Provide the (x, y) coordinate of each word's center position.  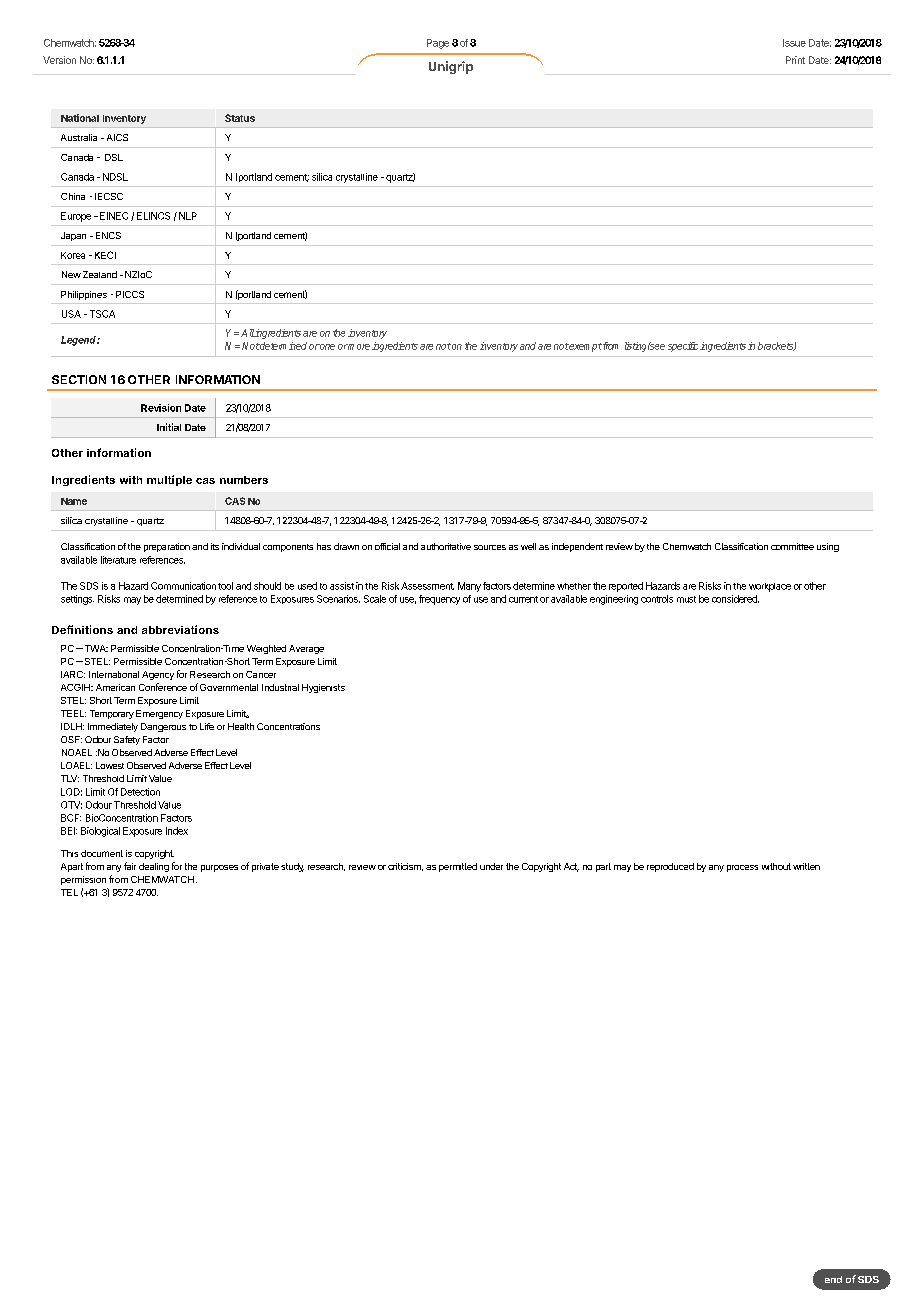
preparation (167, 547)
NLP (188, 216)
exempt (585, 347)
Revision (161, 408)
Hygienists (323, 688)
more (358, 347)
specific (683, 347)
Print (795, 60)
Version (59, 60)
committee (792, 546)
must (686, 599)
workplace (770, 587)
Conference (163, 687)
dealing (154, 867)
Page (438, 44)
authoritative (446, 546)
